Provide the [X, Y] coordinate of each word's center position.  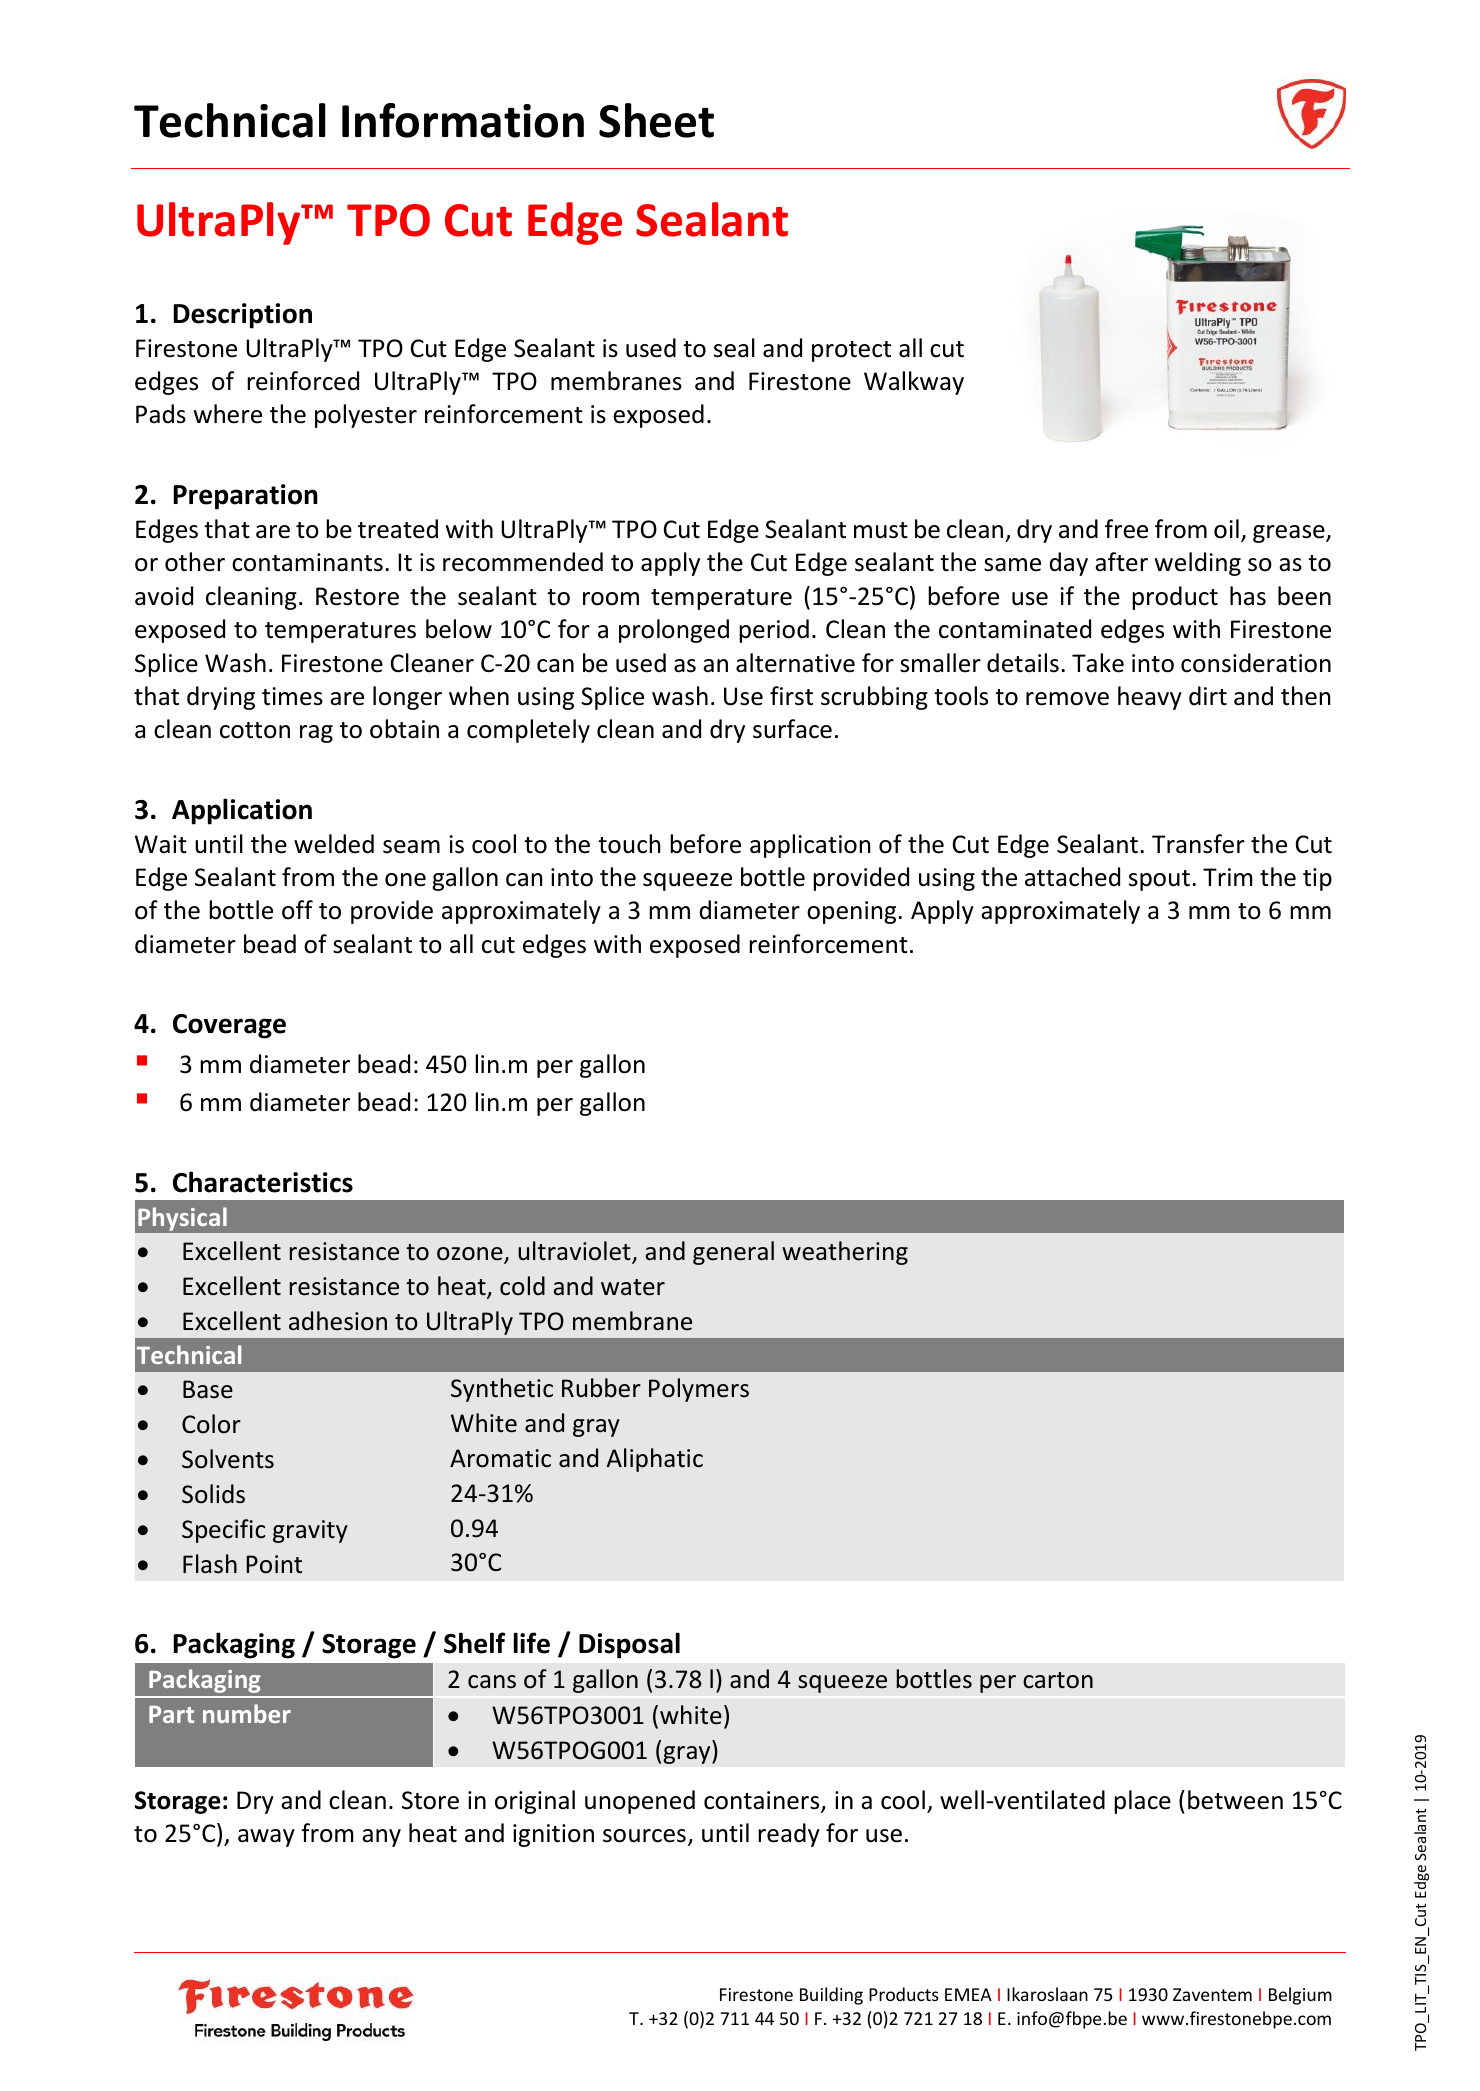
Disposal [629, 1645]
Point [274, 1564]
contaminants [307, 562]
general [733, 1253]
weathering [845, 1253]
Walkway [914, 383]
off [297, 910]
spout [1159, 880]
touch [629, 844]
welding [1198, 564]
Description [242, 316]
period [774, 631]
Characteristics [263, 1182]
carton [1058, 1680]
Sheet [656, 120]
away [266, 1838]
